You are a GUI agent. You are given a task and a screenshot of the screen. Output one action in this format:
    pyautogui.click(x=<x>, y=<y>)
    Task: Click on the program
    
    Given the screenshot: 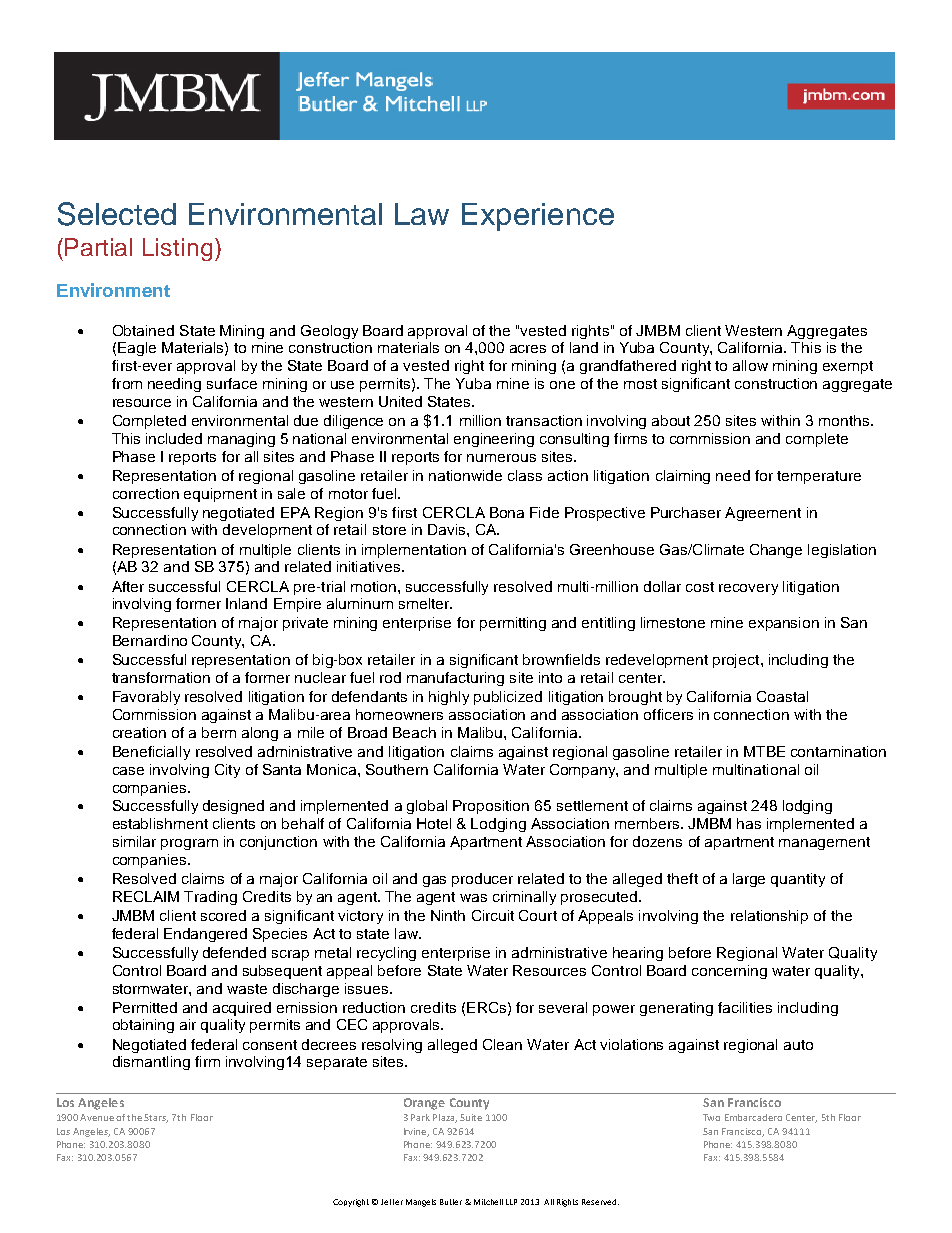 What is the action you would take?
    pyautogui.click(x=189, y=844)
